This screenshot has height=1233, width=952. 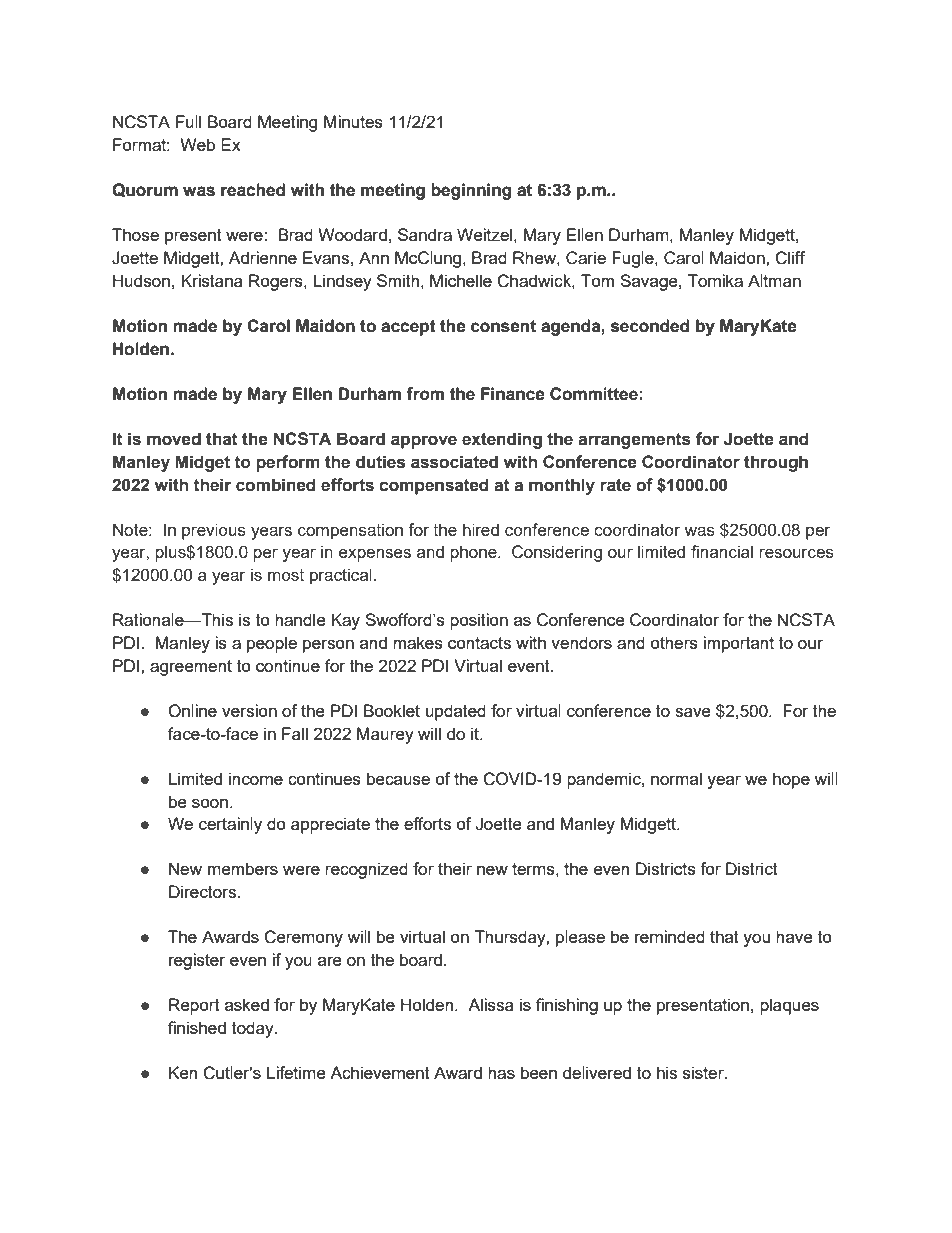 I want to click on has, so click(x=501, y=1072).
